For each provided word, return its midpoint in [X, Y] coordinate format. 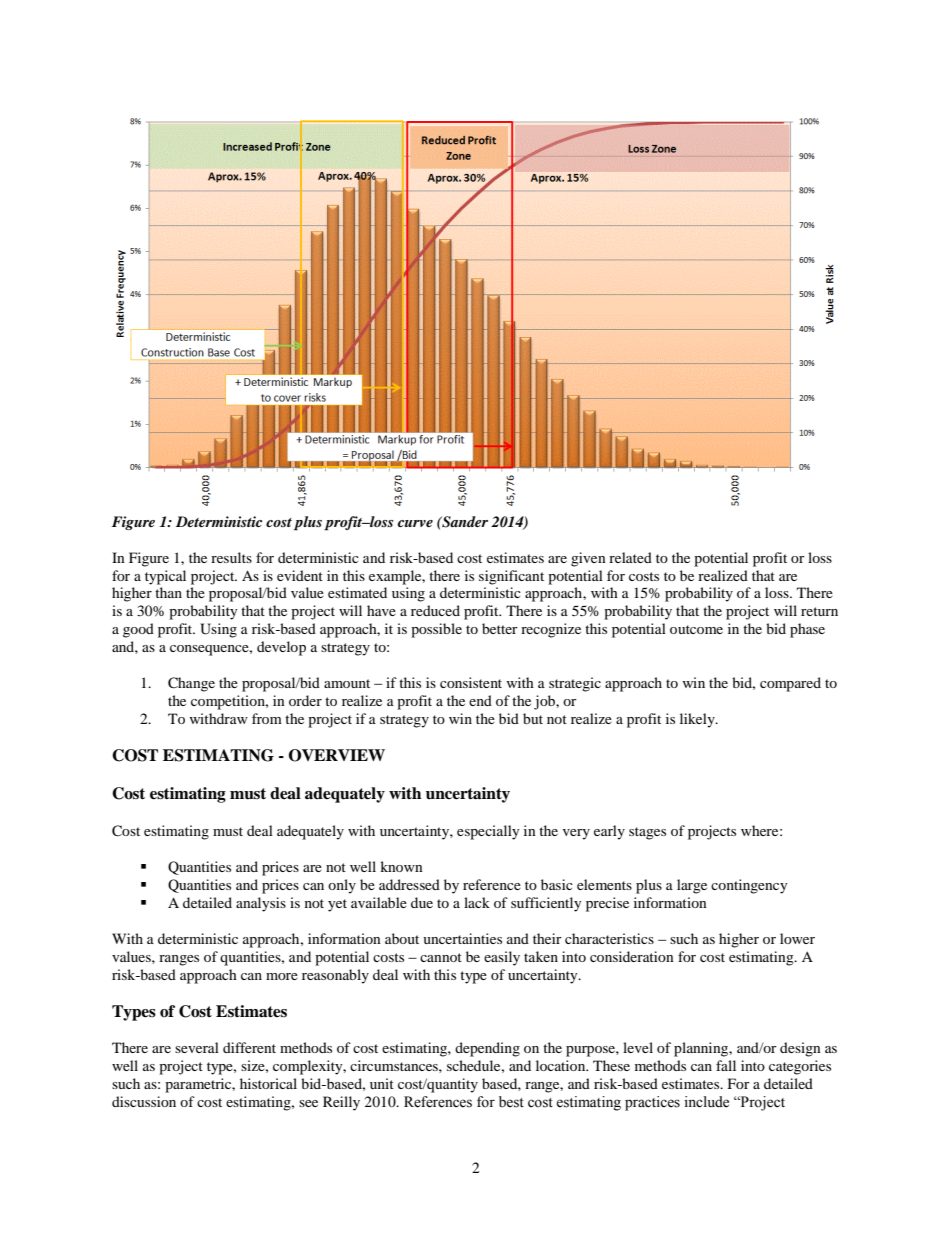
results [231, 557]
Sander [464, 522]
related [630, 557]
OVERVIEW [337, 755]
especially [488, 832]
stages [647, 833]
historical [268, 1083]
